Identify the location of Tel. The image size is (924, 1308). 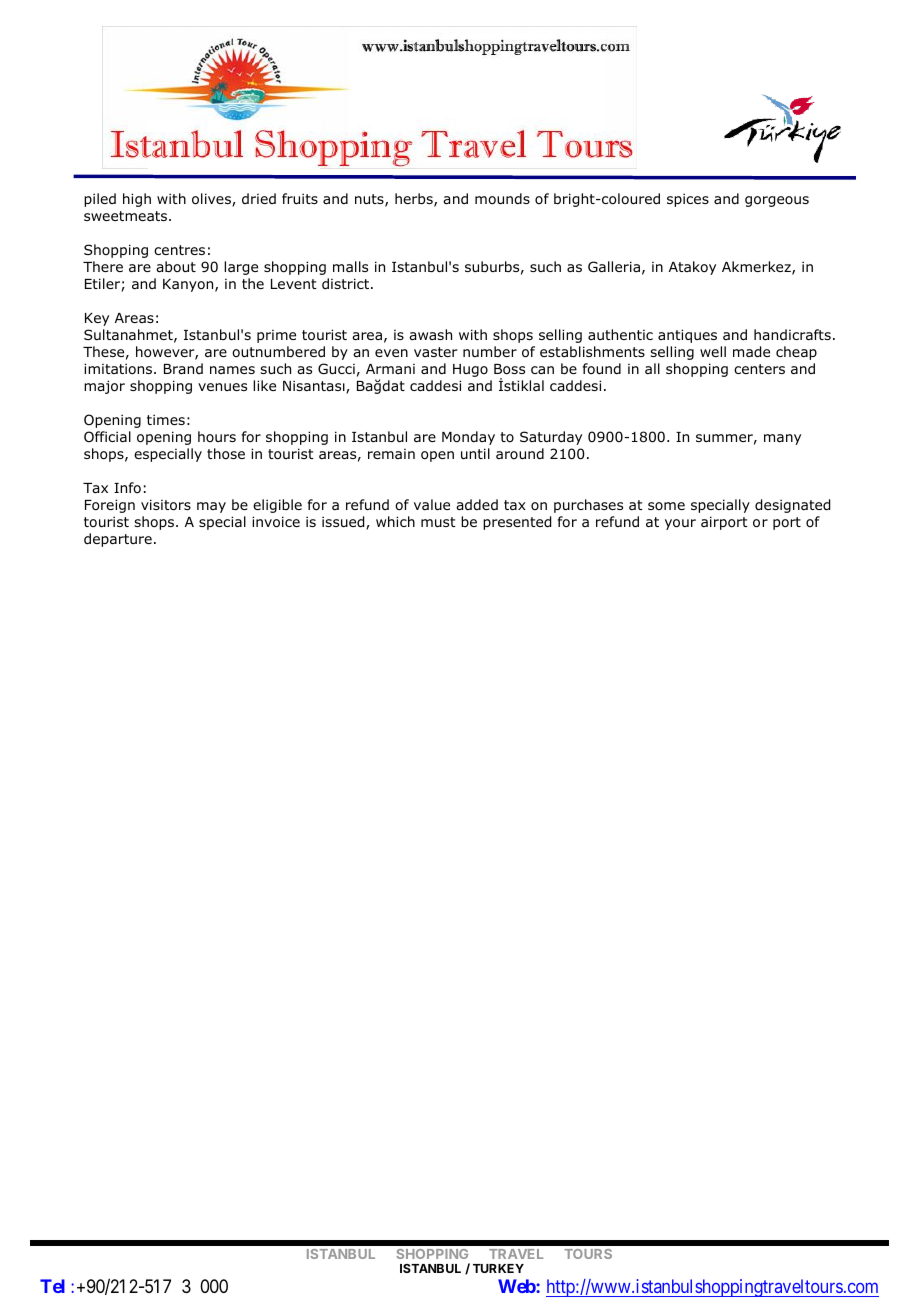
(52, 1286).
